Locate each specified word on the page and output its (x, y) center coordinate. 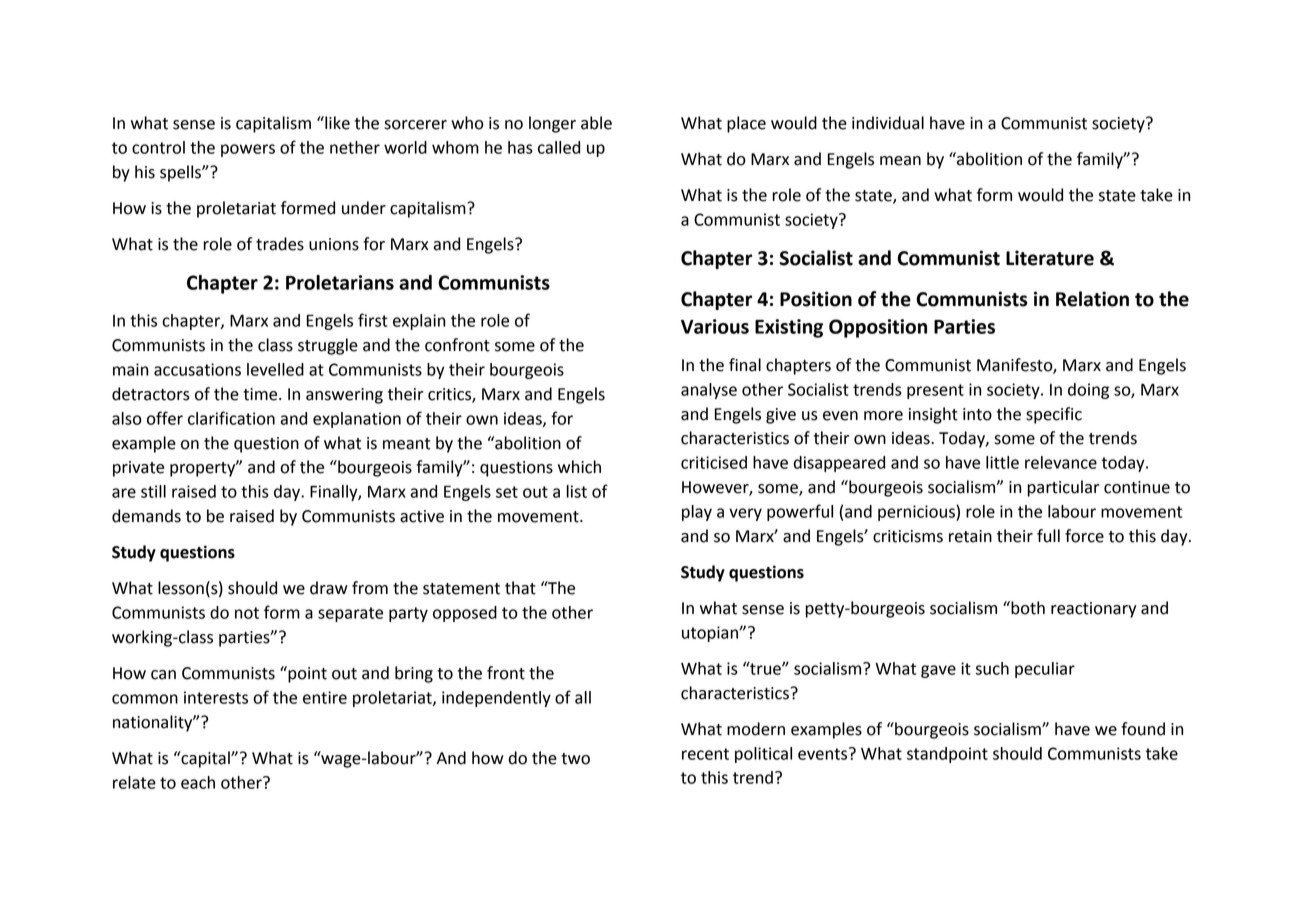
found (1143, 729)
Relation (1092, 299)
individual (888, 123)
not (247, 613)
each (198, 782)
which (579, 467)
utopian (711, 634)
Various (715, 326)
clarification (231, 418)
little (1002, 462)
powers (248, 150)
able (596, 123)
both (1027, 608)
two (575, 759)
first (373, 320)
